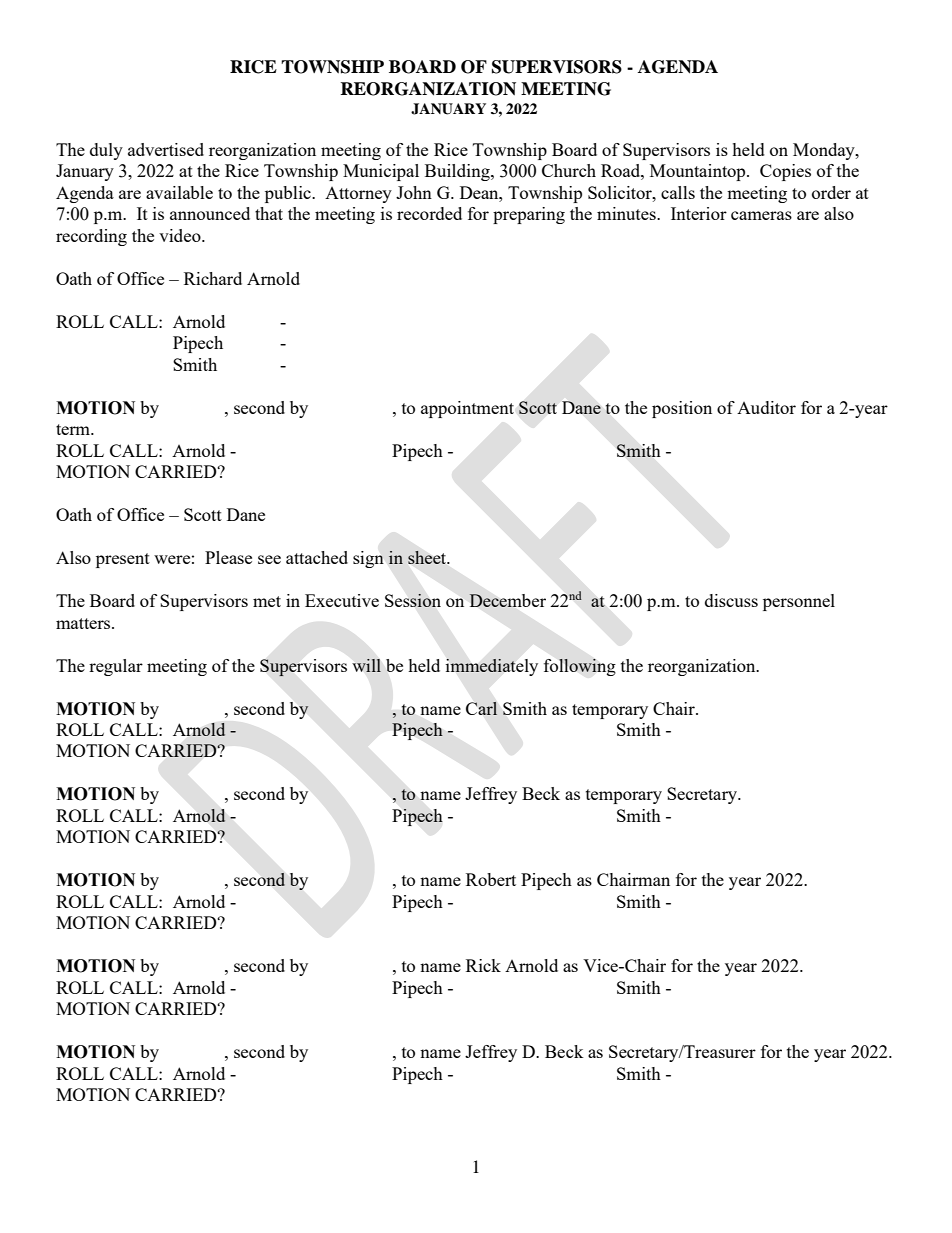  Describe the element at coordinates (766, 407) in the document. I see `Auditor` at that location.
